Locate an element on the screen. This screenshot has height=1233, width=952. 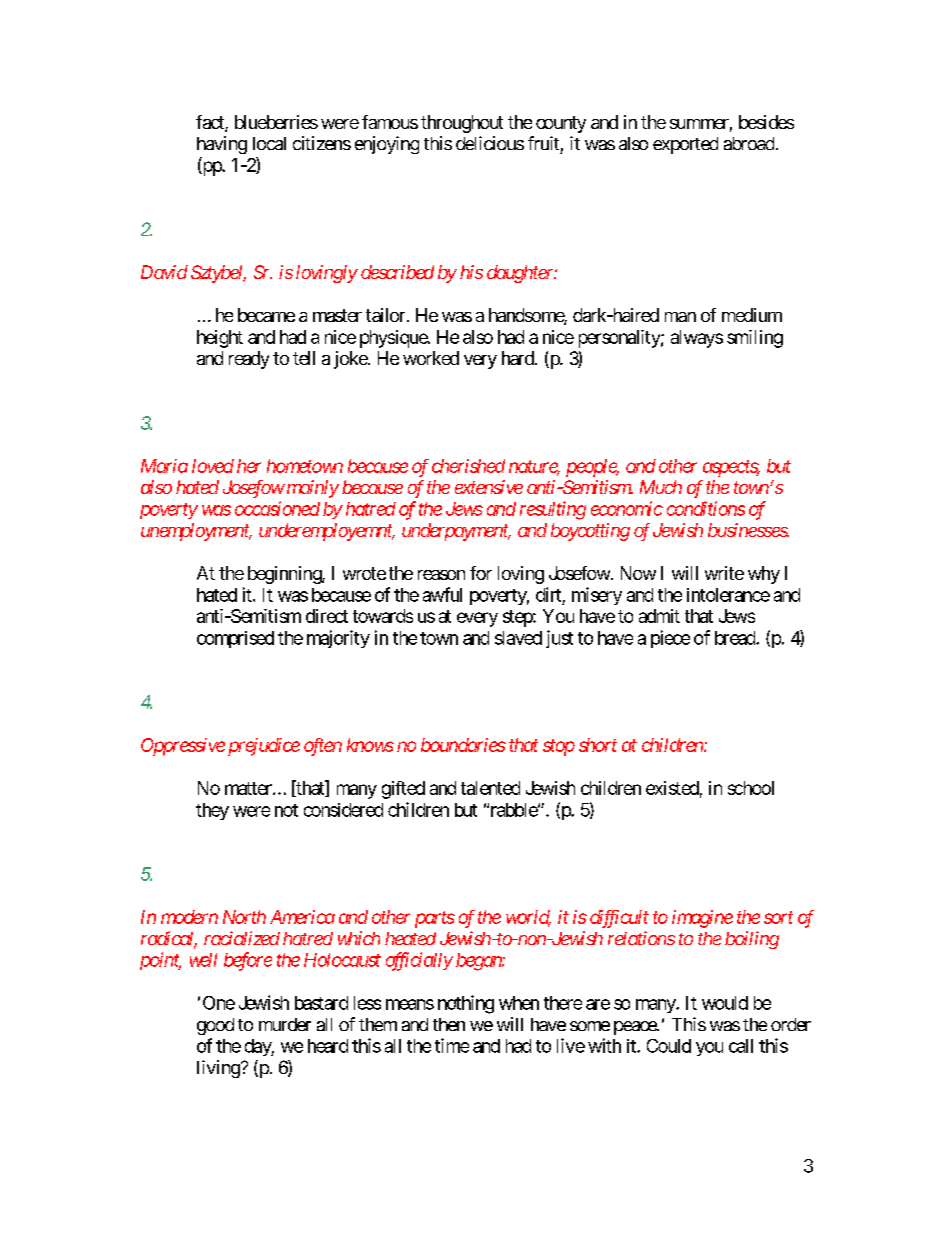
throughout is located at coordinates (462, 124).
